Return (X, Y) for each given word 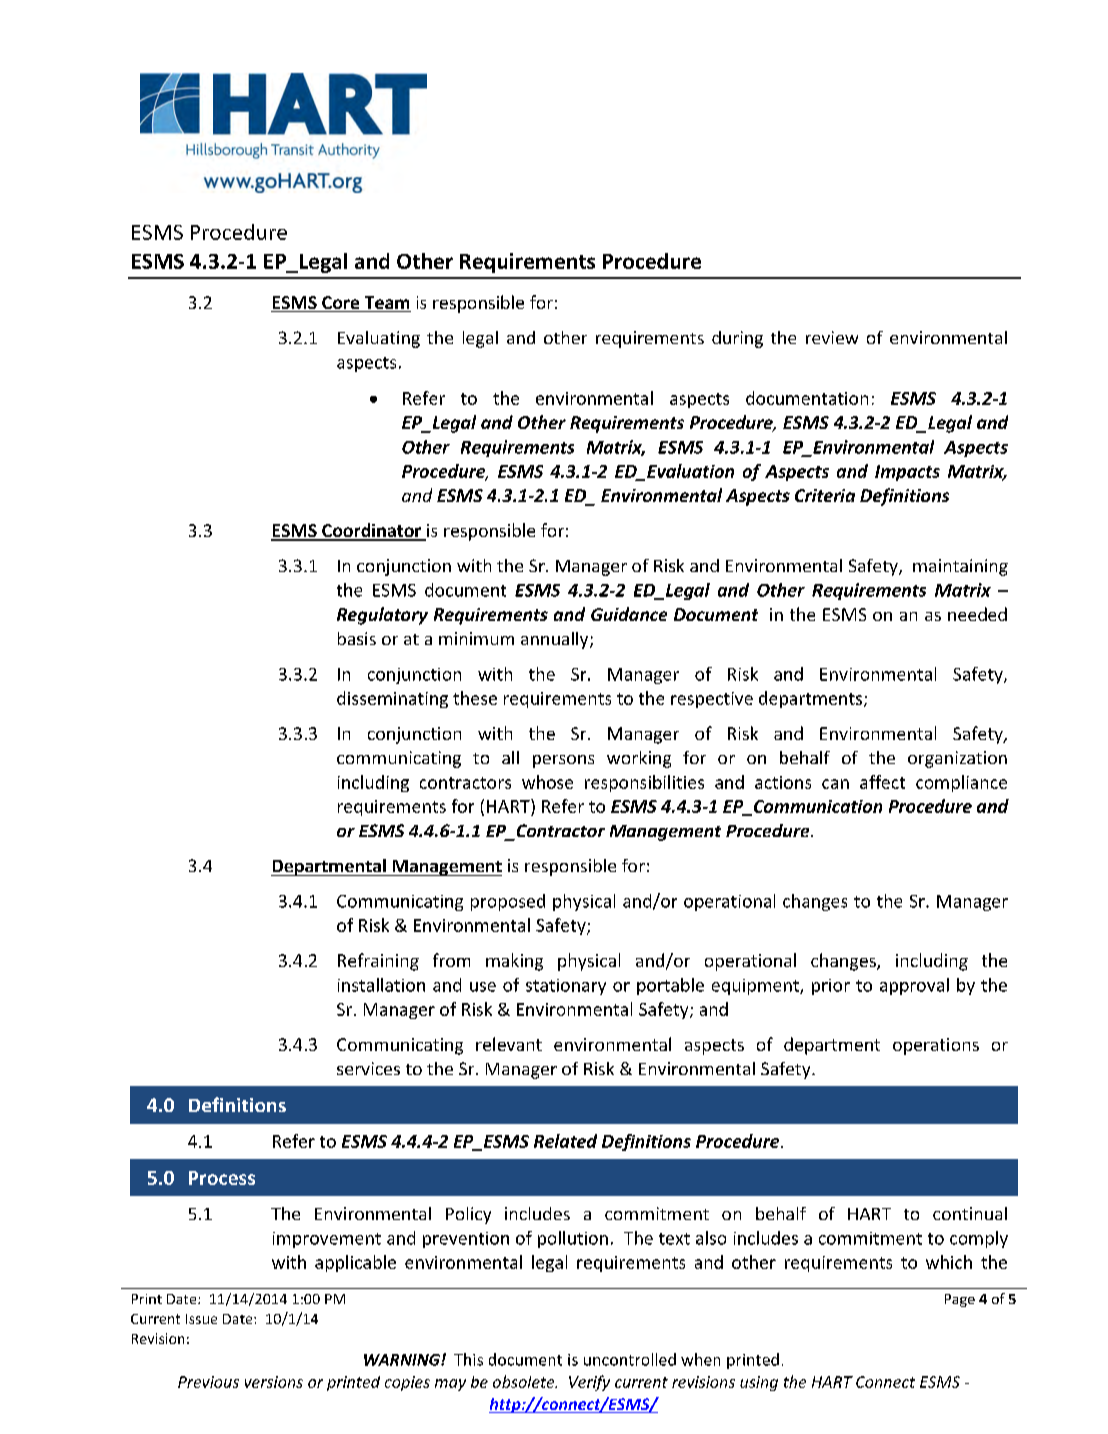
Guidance (629, 614)
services (368, 1068)
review (832, 337)
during (737, 339)
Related (565, 1141)
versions (274, 1382)
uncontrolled (630, 1359)
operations (936, 1046)
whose (547, 782)
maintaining (960, 567)
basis (357, 638)
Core (341, 304)
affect (882, 782)
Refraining (378, 962)
